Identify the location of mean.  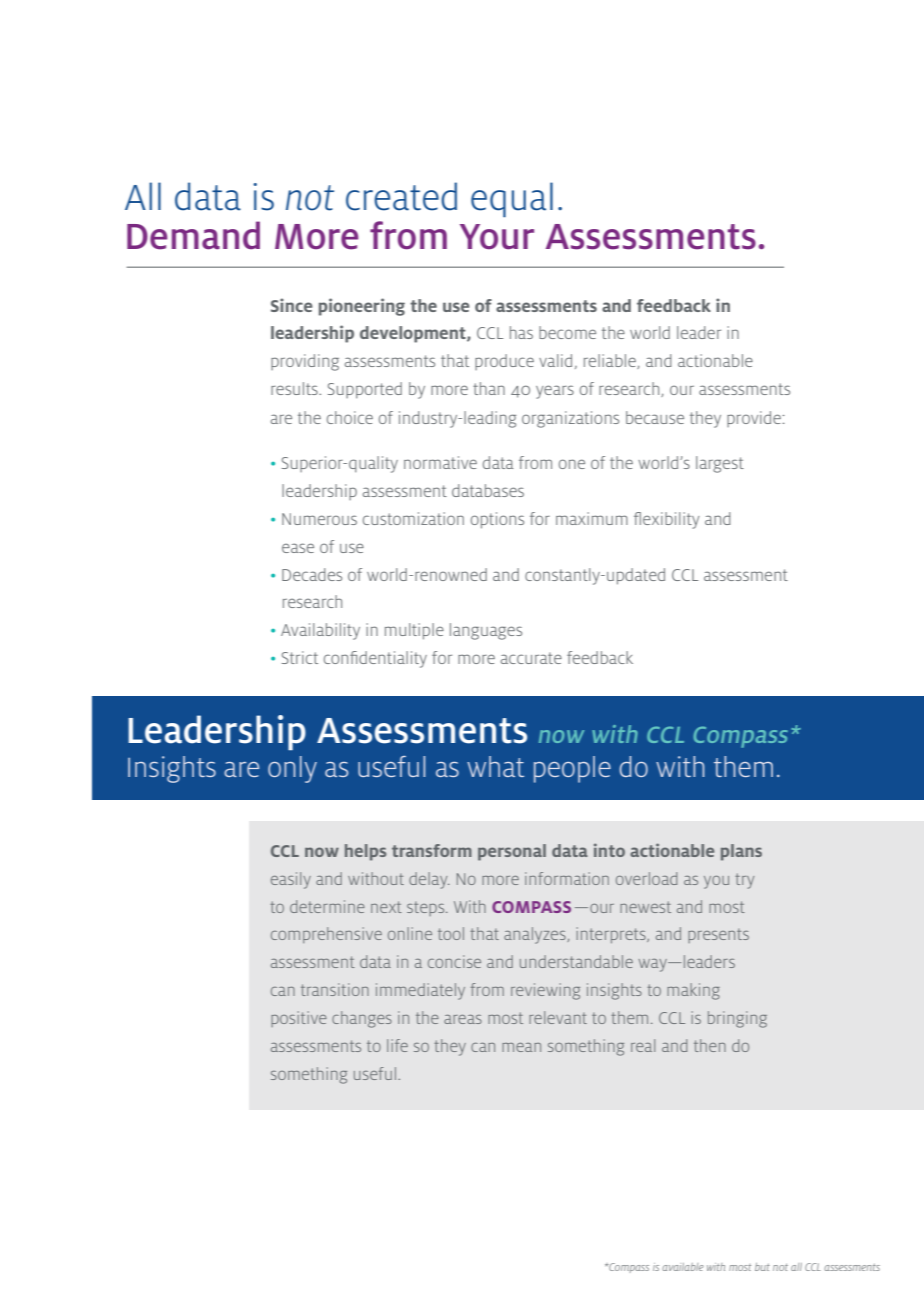
(521, 1047).
